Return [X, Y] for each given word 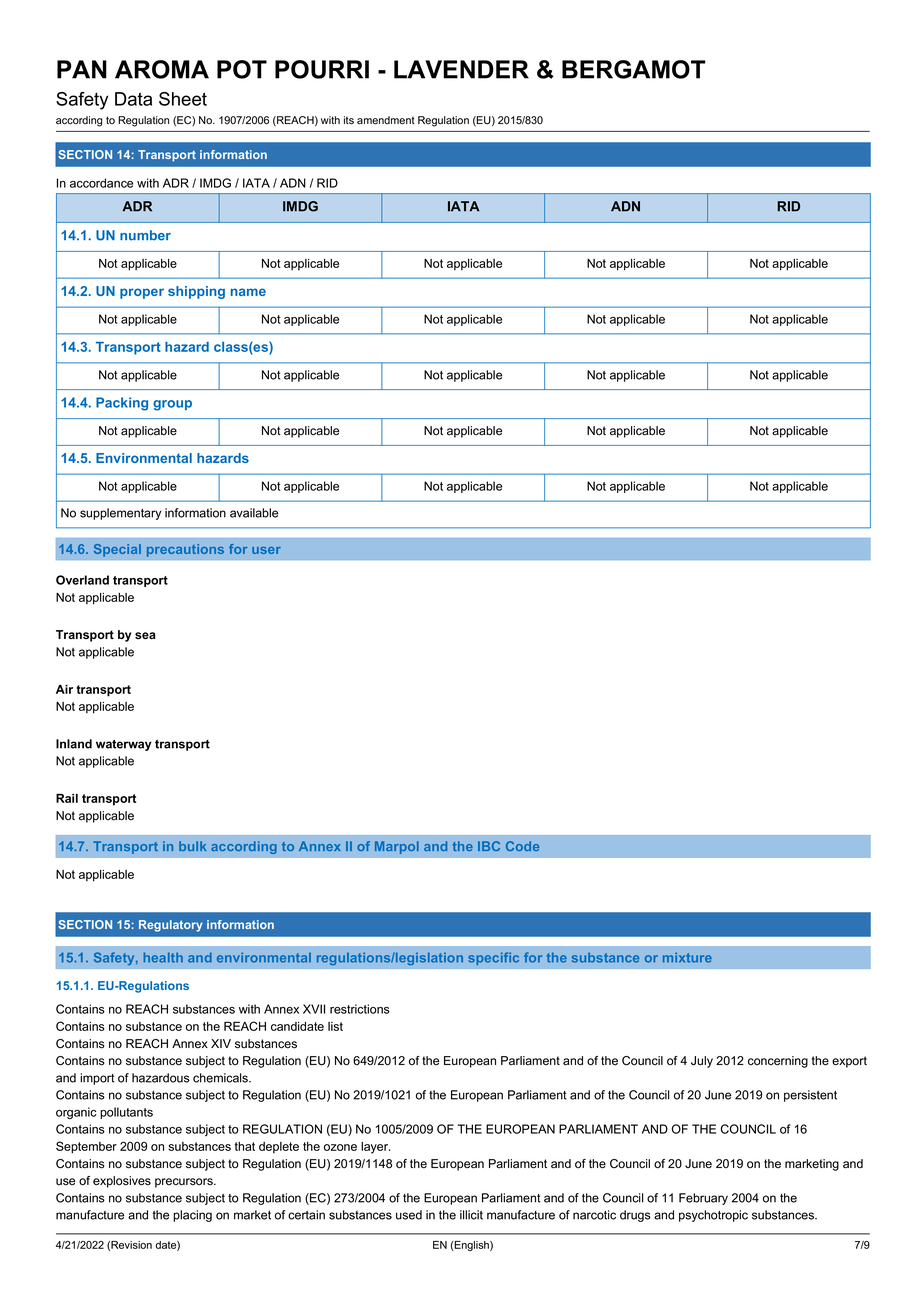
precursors [185, 1183]
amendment [386, 120]
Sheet [183, 99]
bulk [192, 846]
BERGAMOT [634, 69]
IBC [489, 846]
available [254, 513]
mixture [687, 958]
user [266, 550]
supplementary [120, 514]
